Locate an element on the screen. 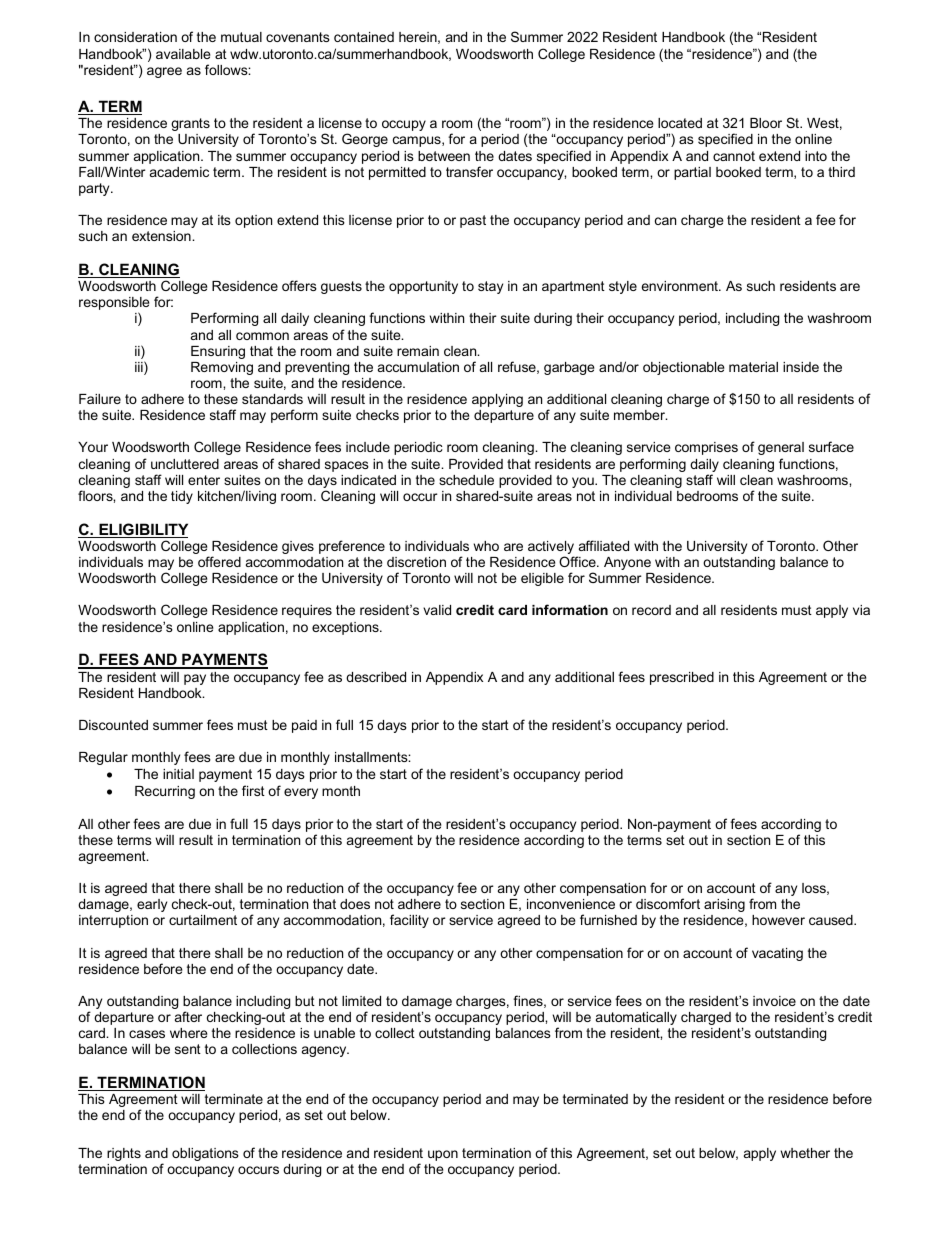 This screenshot has height=1233, width=952. Bloor is located at coordinates (766, 123).
